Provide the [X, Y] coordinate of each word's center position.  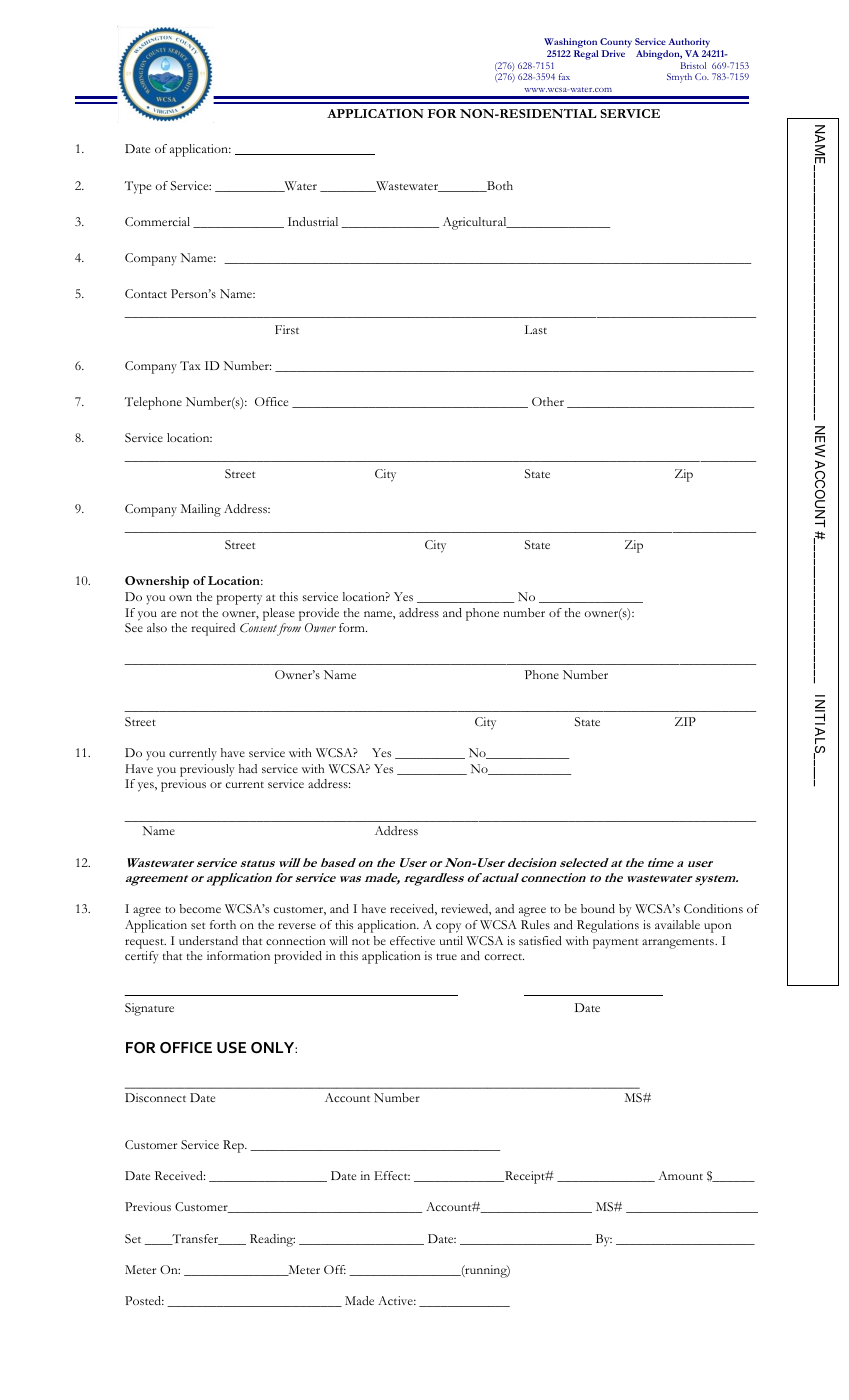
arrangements [679, 944]
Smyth [679, 78]
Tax [190, 365]
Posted [144, 1300]
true [446, 956]
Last [536, 329]
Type [138, 187]
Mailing [201, 510]
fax [564, 76]
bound [598, 908]
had [248, 768]
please [279, 614]
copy [448, 928]
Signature [149, 1009]
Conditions [713, 908]
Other [548, 401]
